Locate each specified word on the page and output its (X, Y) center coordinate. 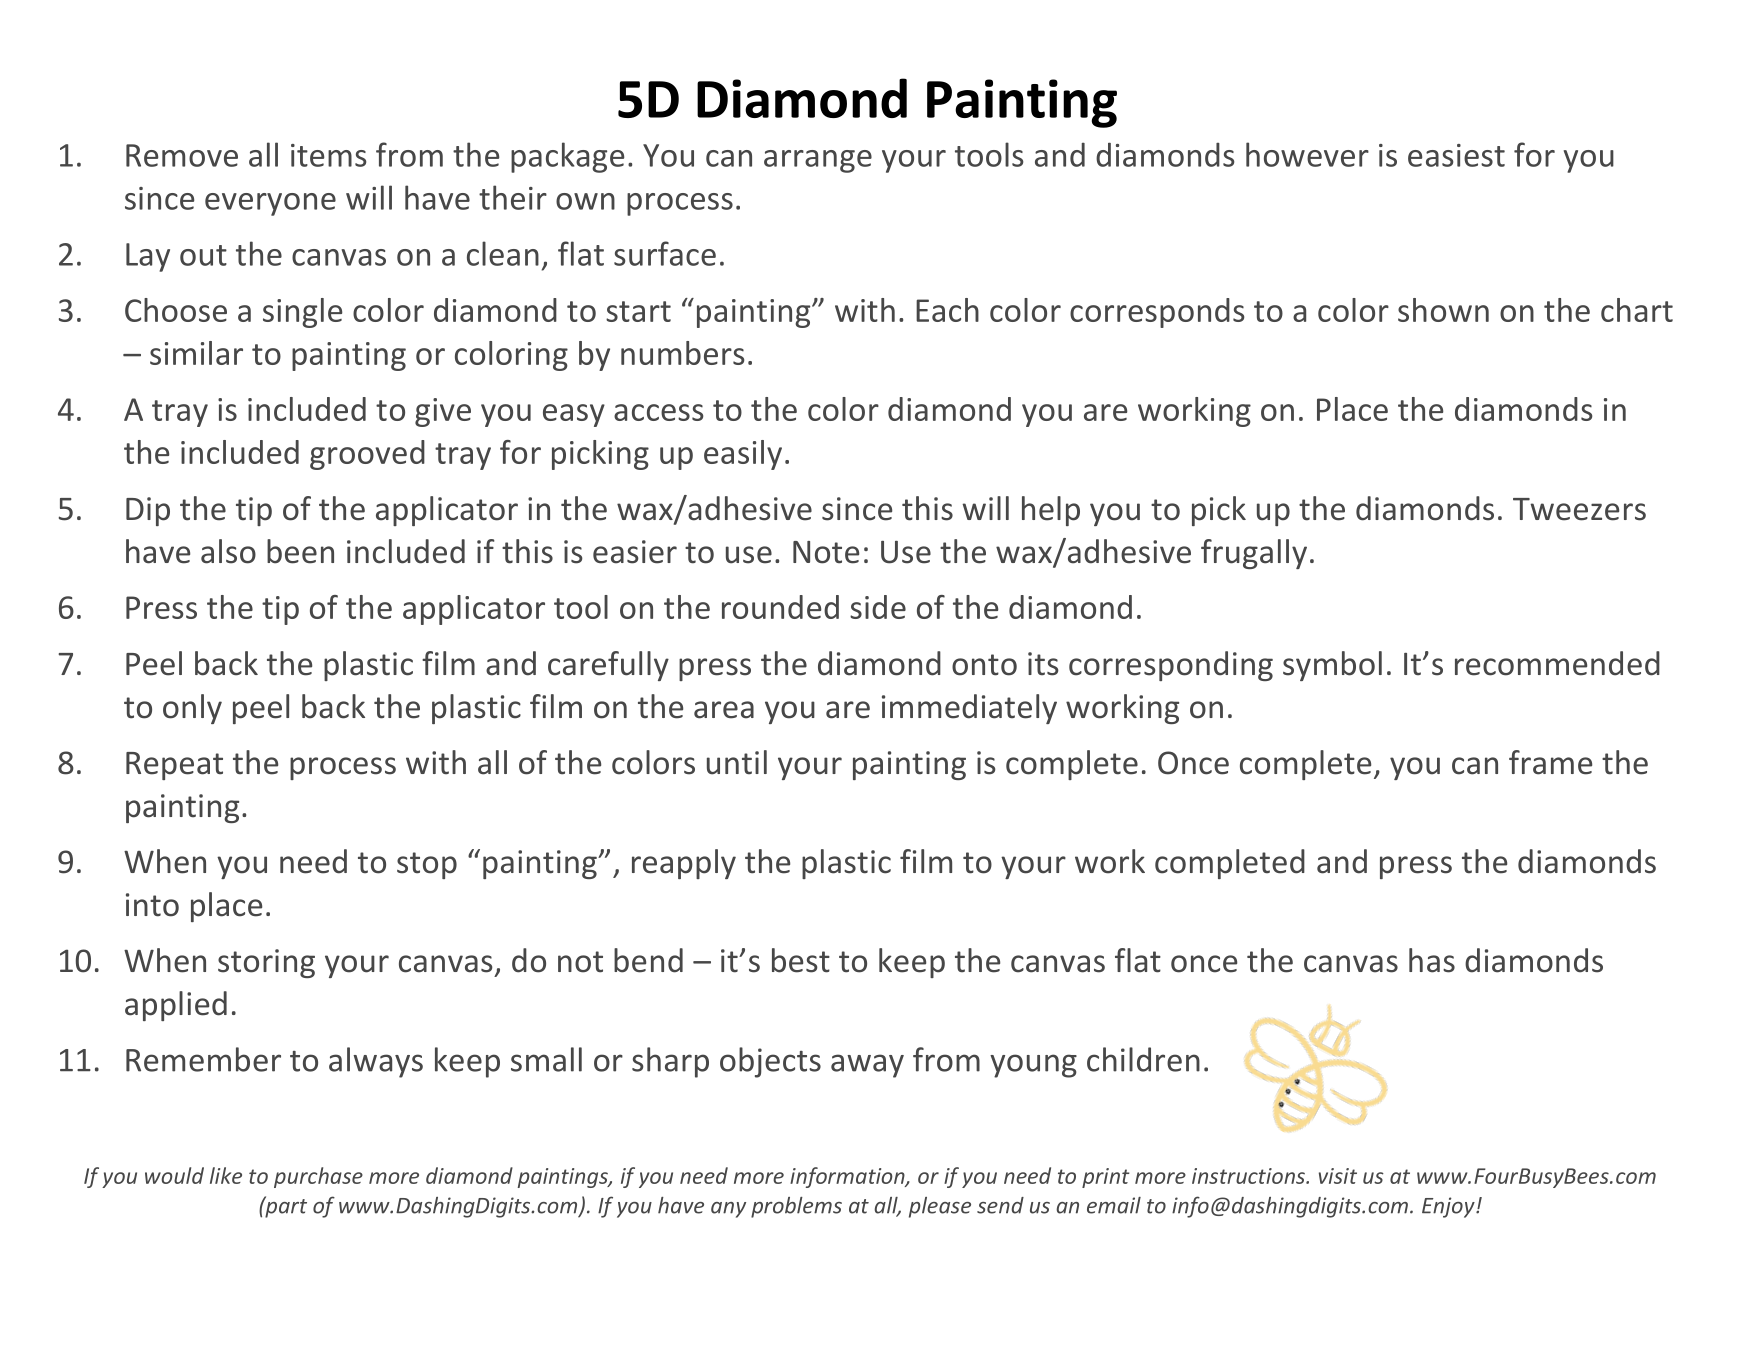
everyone (270, 204)
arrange (818, 161)
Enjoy (1449, 1207)
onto (984, 665)
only (192, 709)
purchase (318, 1177)
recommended (1557, 663)
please (940, 1207)
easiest (1456, 155)
